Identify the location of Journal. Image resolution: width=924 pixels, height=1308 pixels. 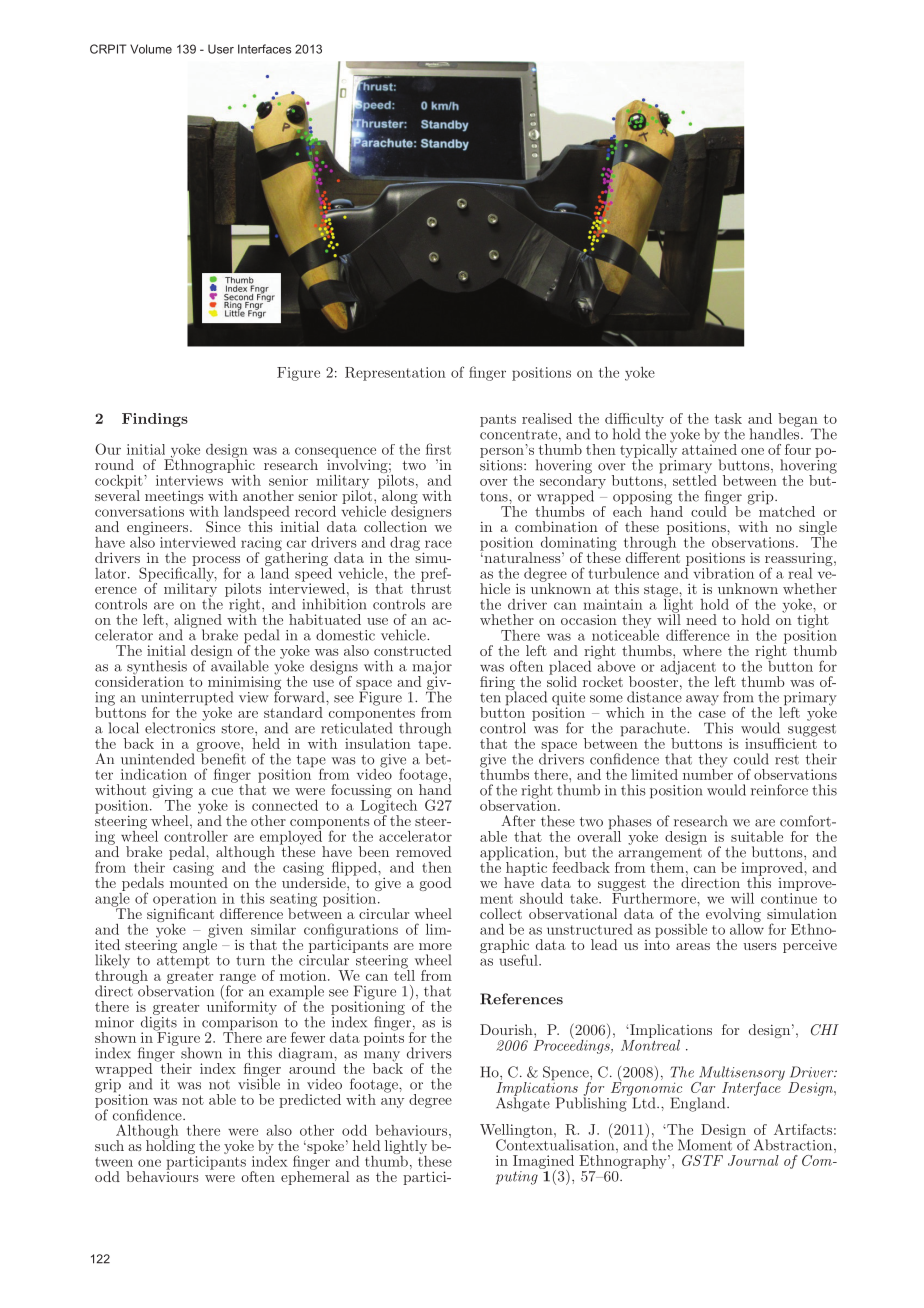
(753, 1160).
